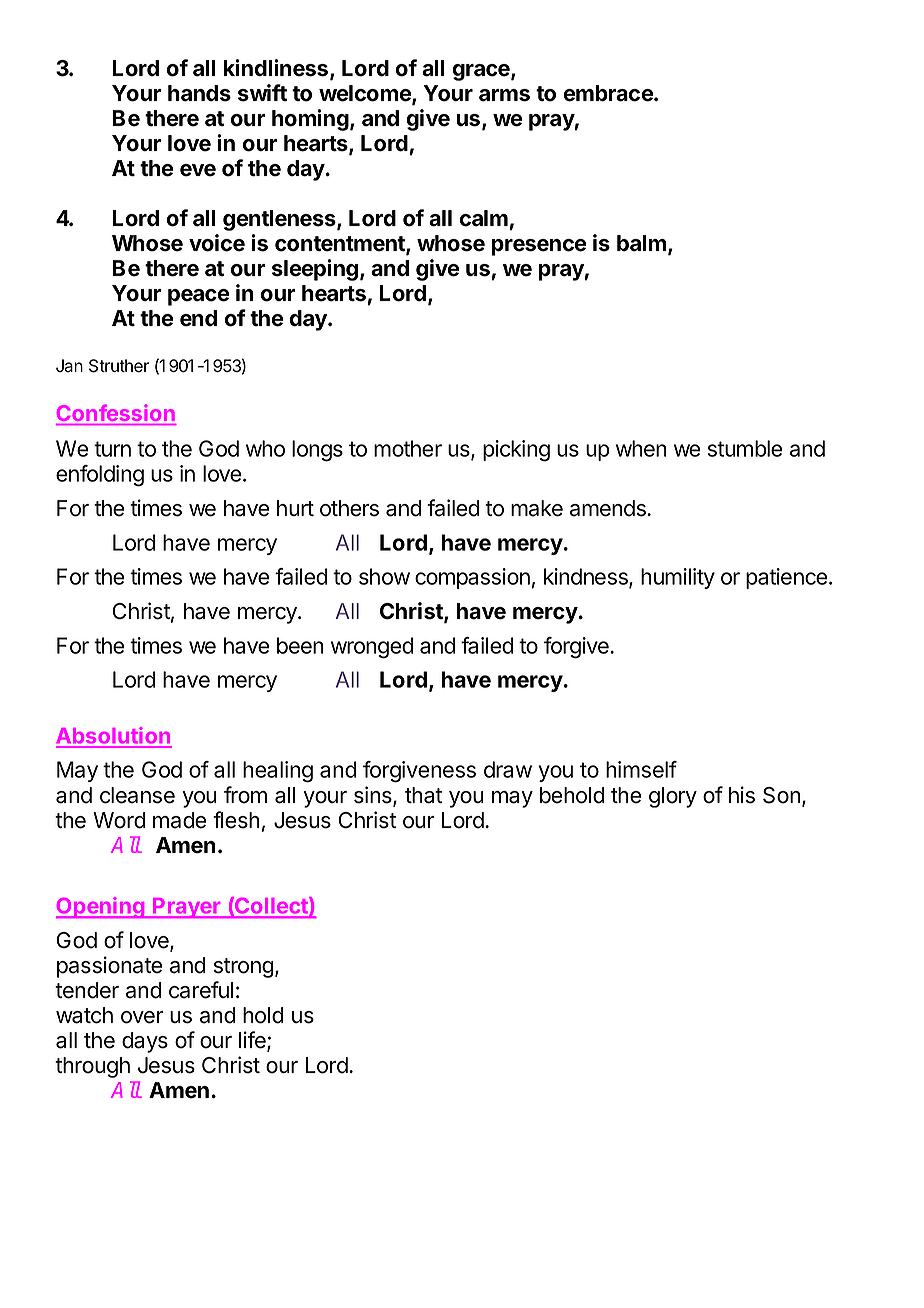  Describe the element at coordinates (366, 94) in the screenshot. I see `welcome` at that location.
